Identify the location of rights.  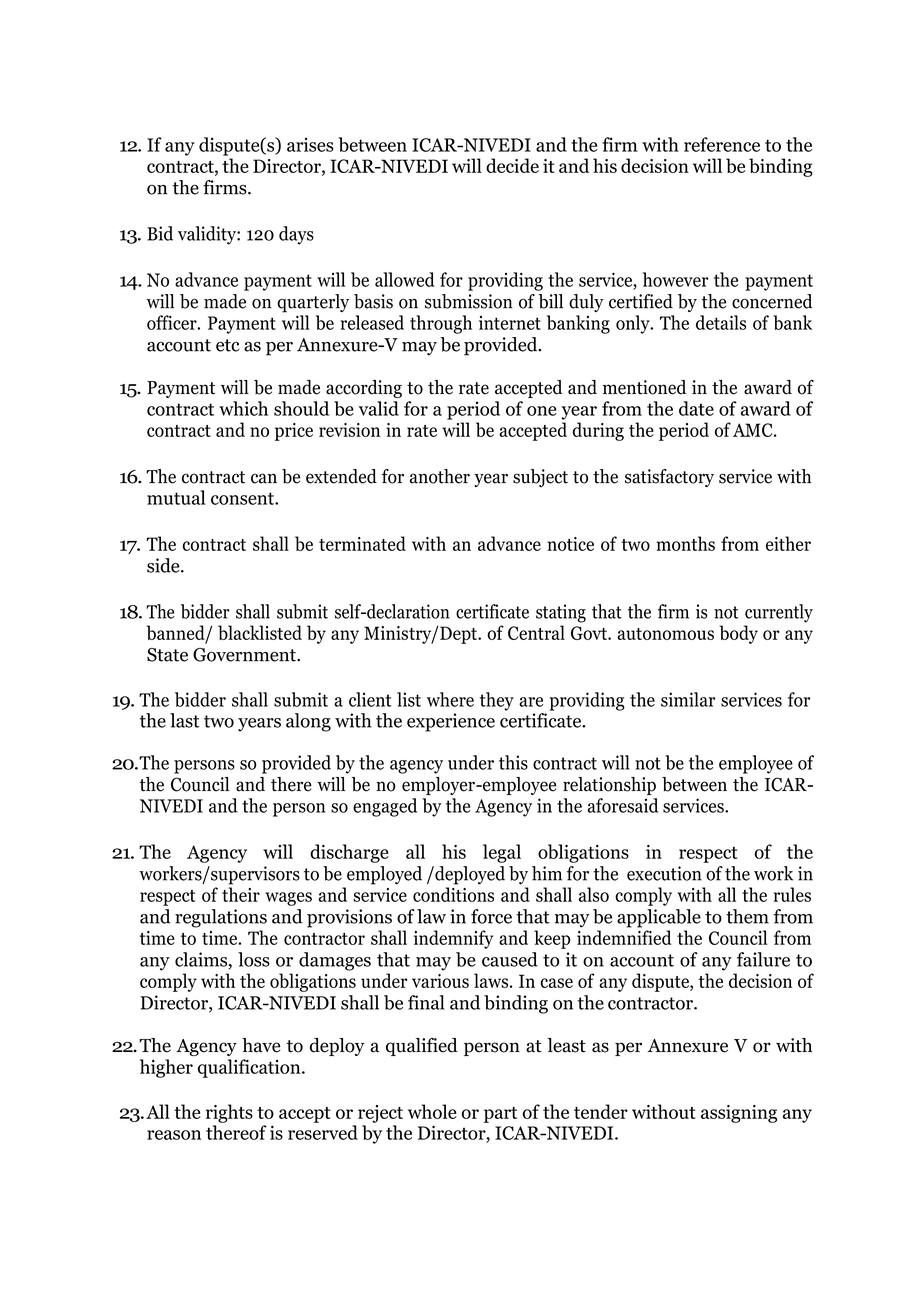
(229, 1113).
